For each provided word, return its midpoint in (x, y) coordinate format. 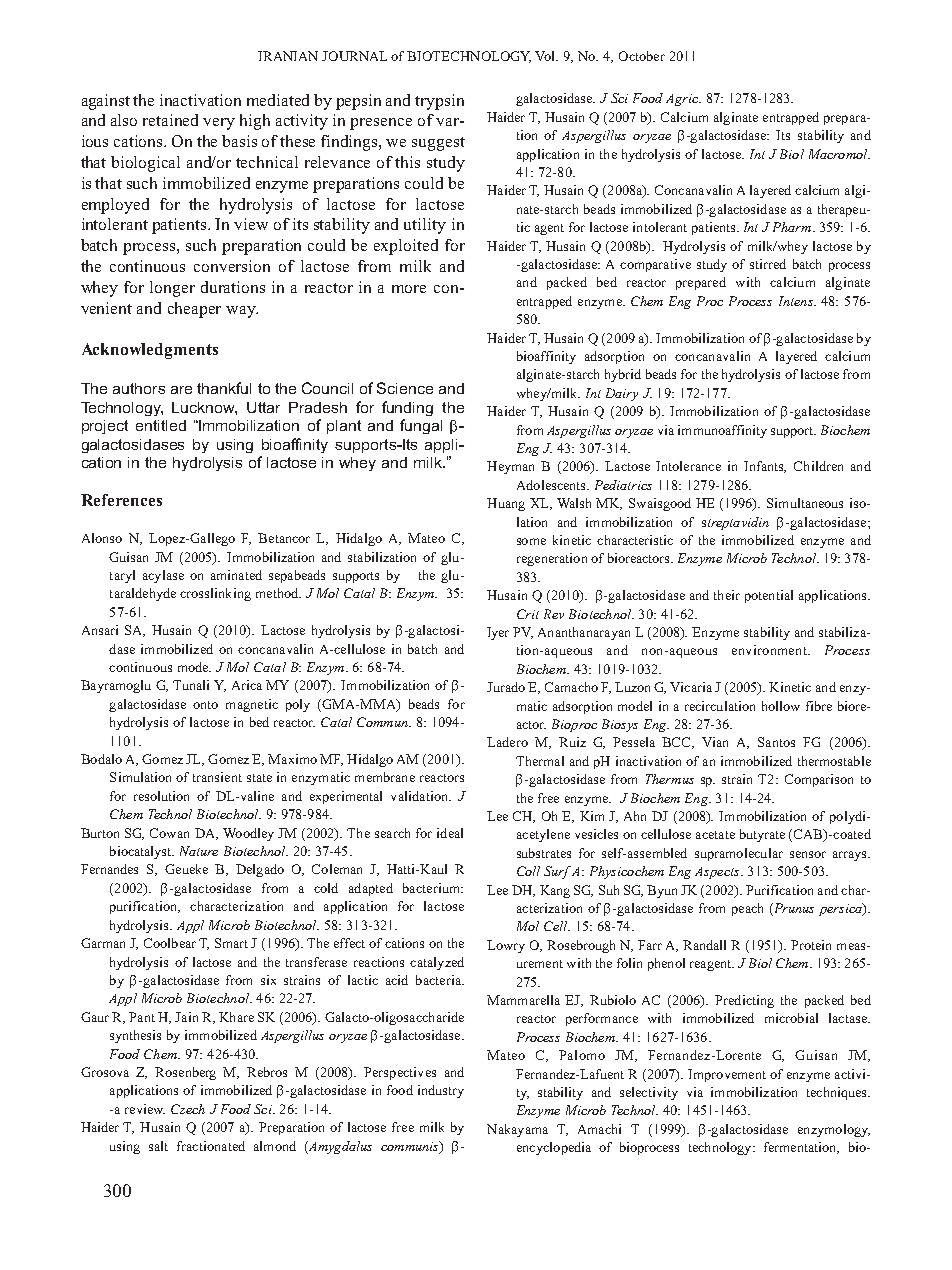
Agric (683, 100)
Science (405, 388)
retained (170, 120)
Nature (199, 851)
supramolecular (739, 854)
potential (769, 596)
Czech (188, 1109)
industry (441, 1091)
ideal (450, 833)
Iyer (498, 633)
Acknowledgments (150, 351)
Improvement (727, 1075)
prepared (701, 283)
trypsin (439, 102)
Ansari (100, 630)
